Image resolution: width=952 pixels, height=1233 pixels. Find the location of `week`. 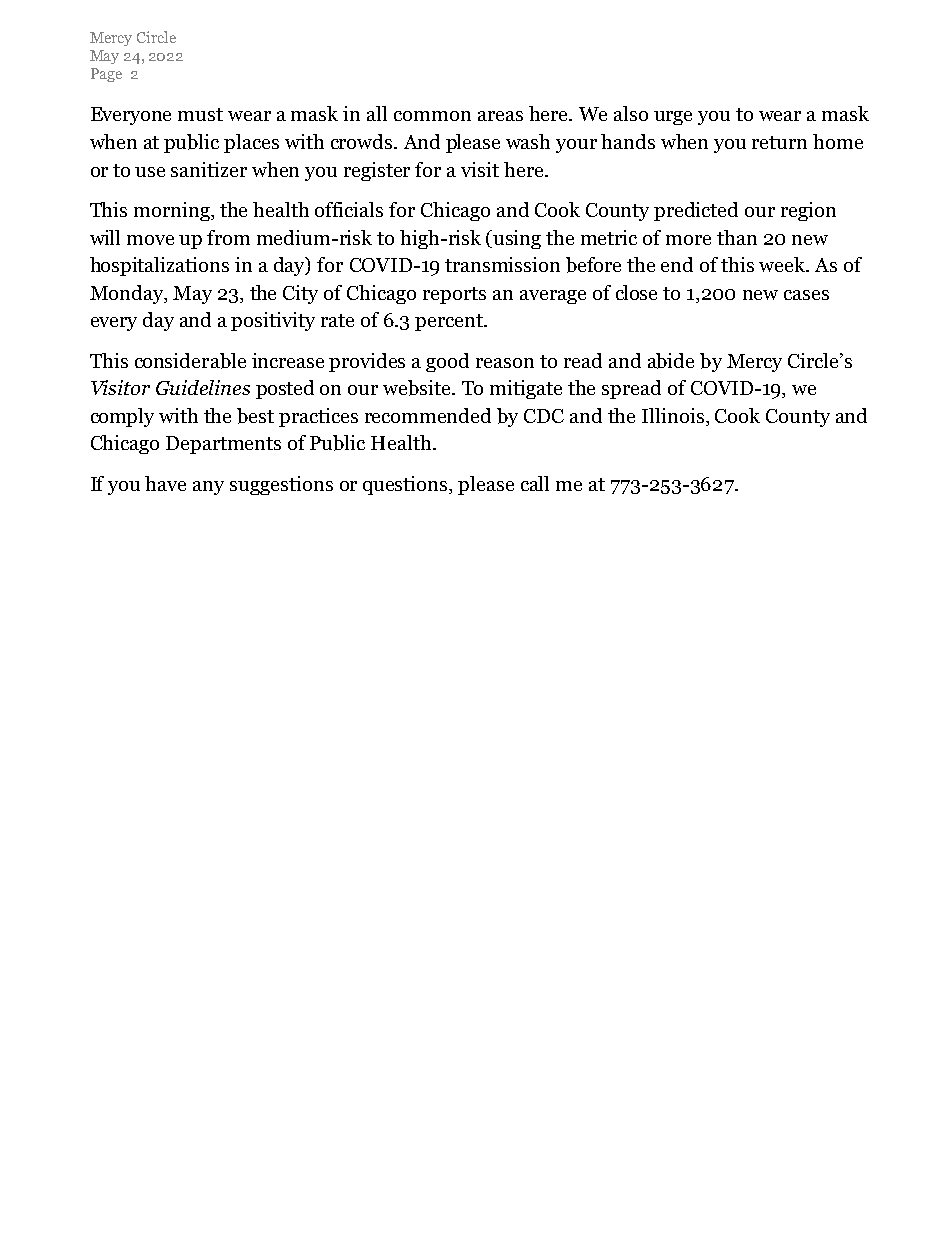

week is located at coordinates (783, 264).
